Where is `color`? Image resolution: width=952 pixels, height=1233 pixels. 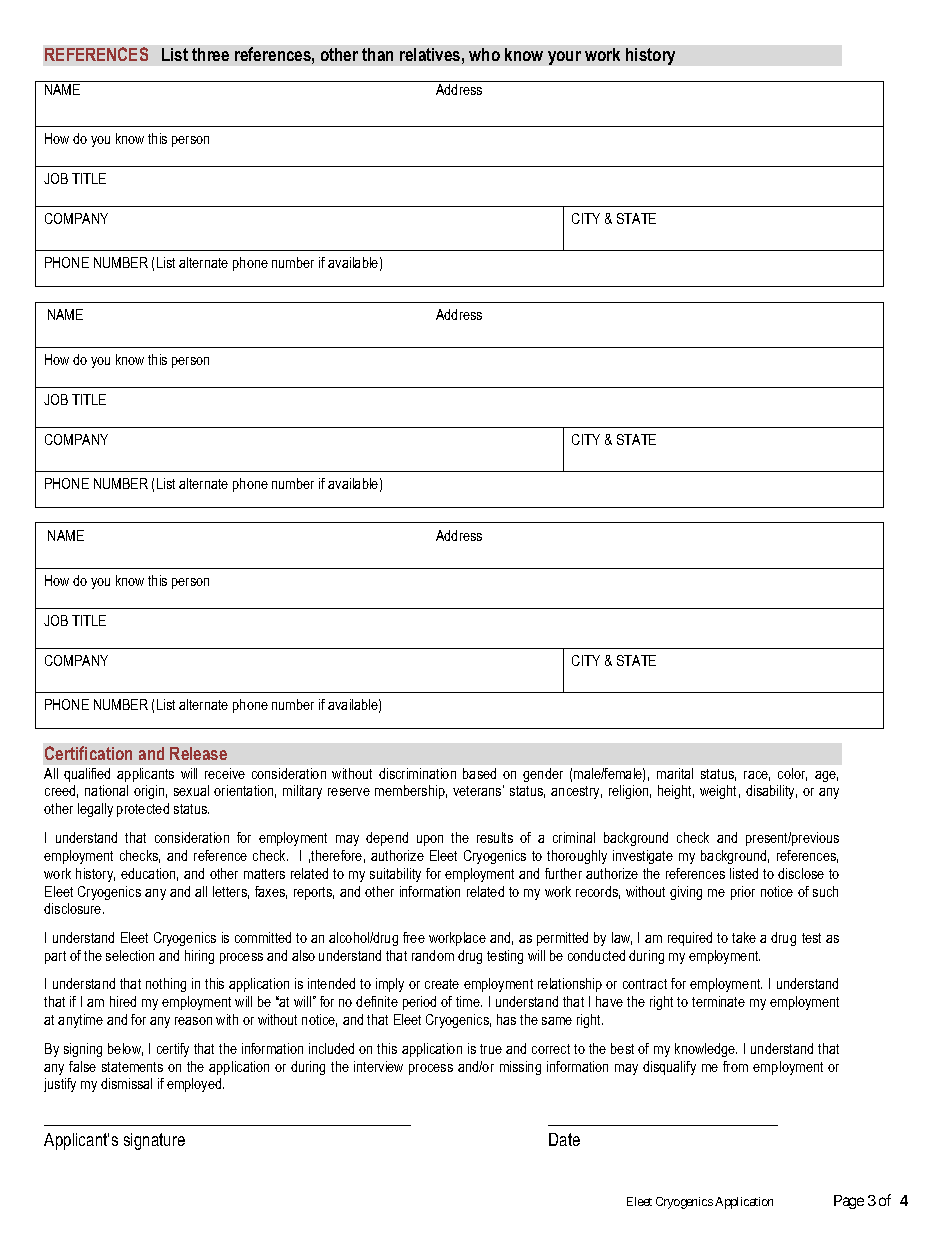 color is located at coordinates (792, 774).
